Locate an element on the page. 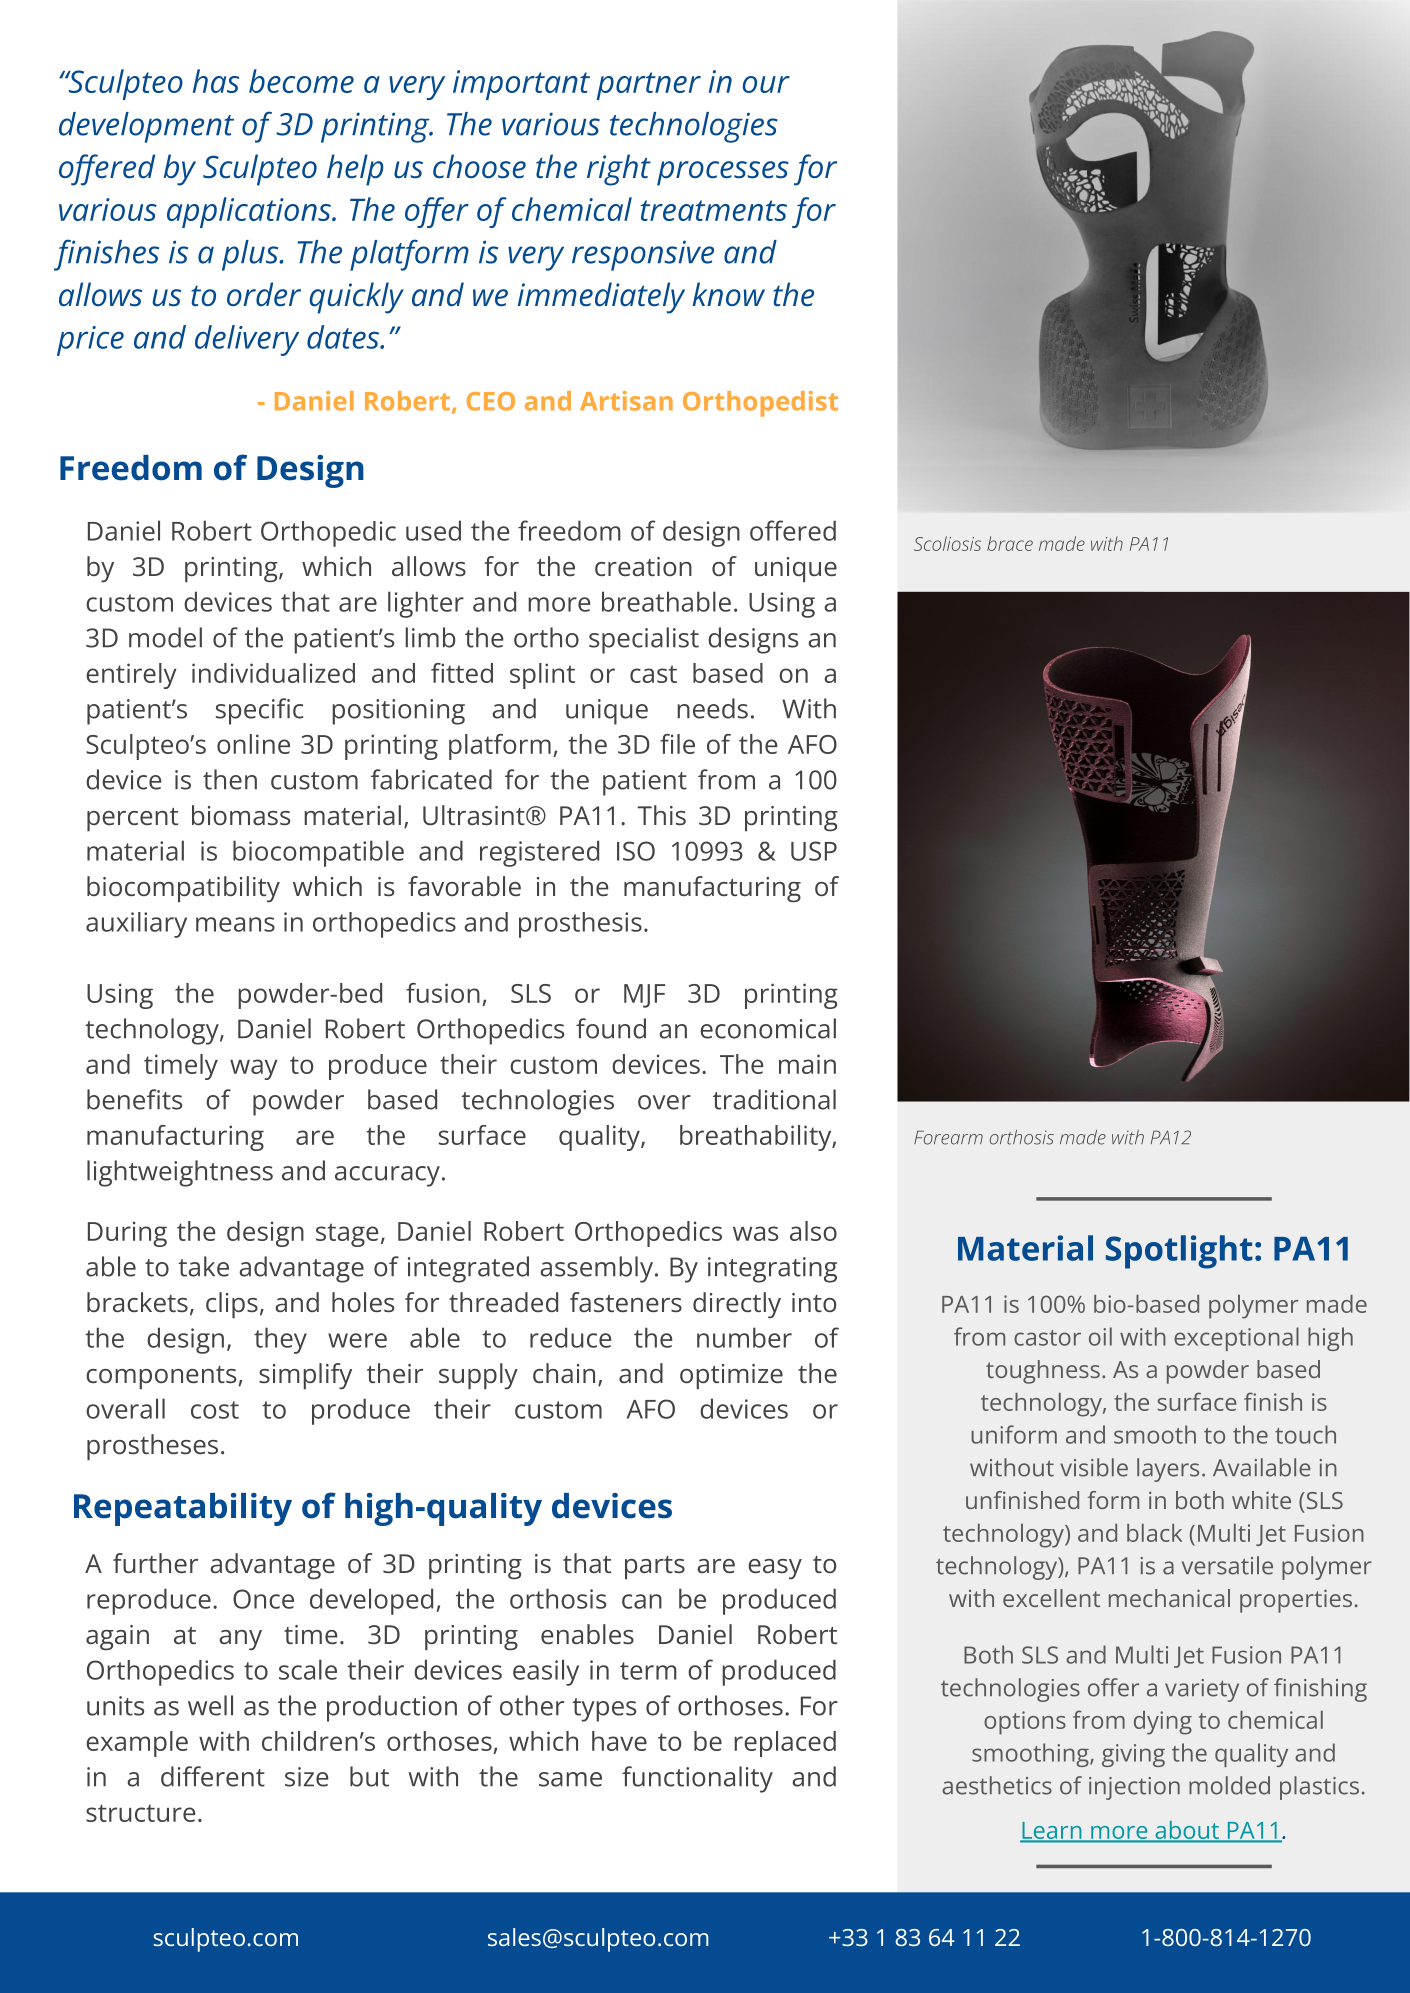 The width and height of the document is (1410, 1993). functionality is located at coordinates (697, 1779).
